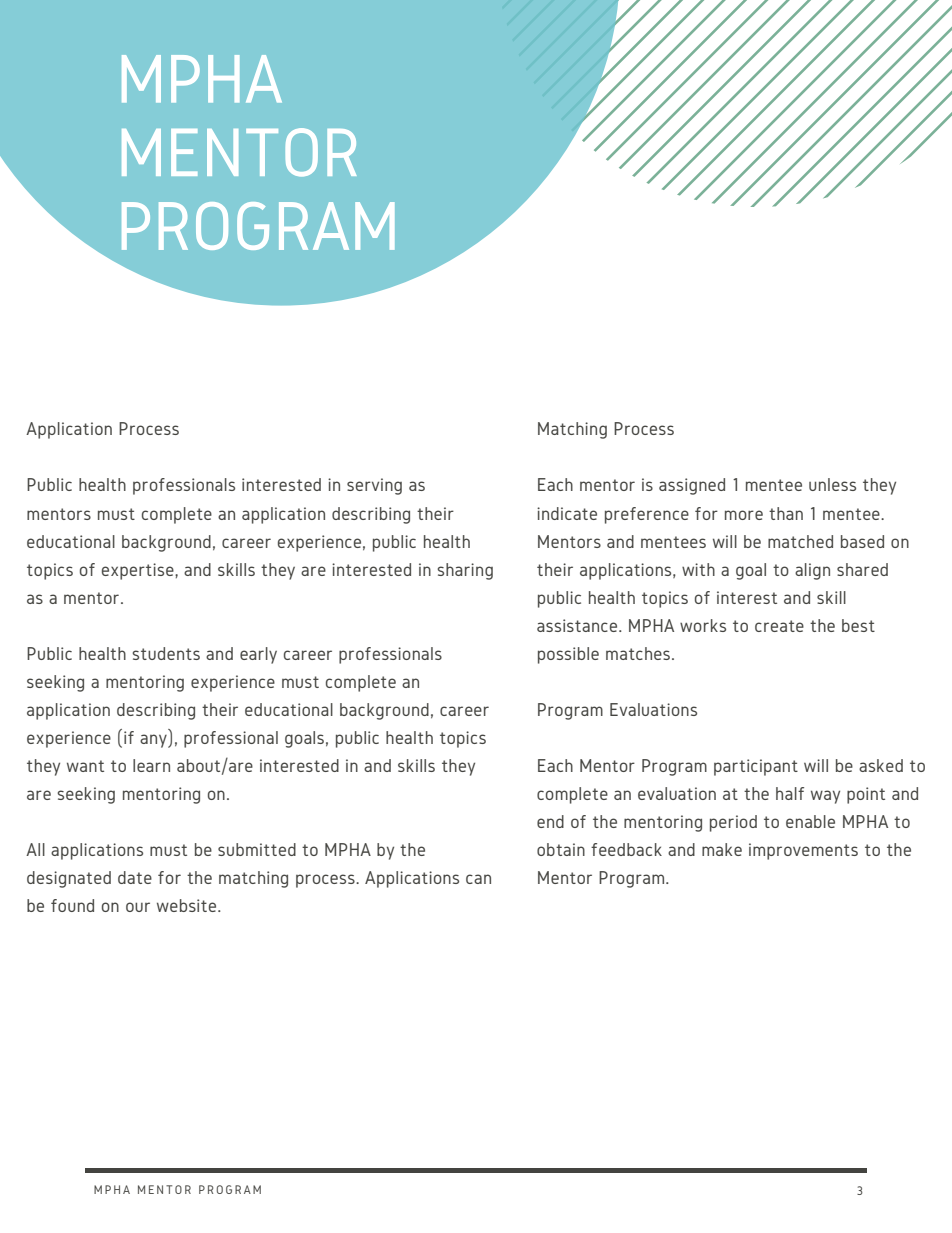 The image size is (952, 1233). I want to click on learn, so click(151, 765).
